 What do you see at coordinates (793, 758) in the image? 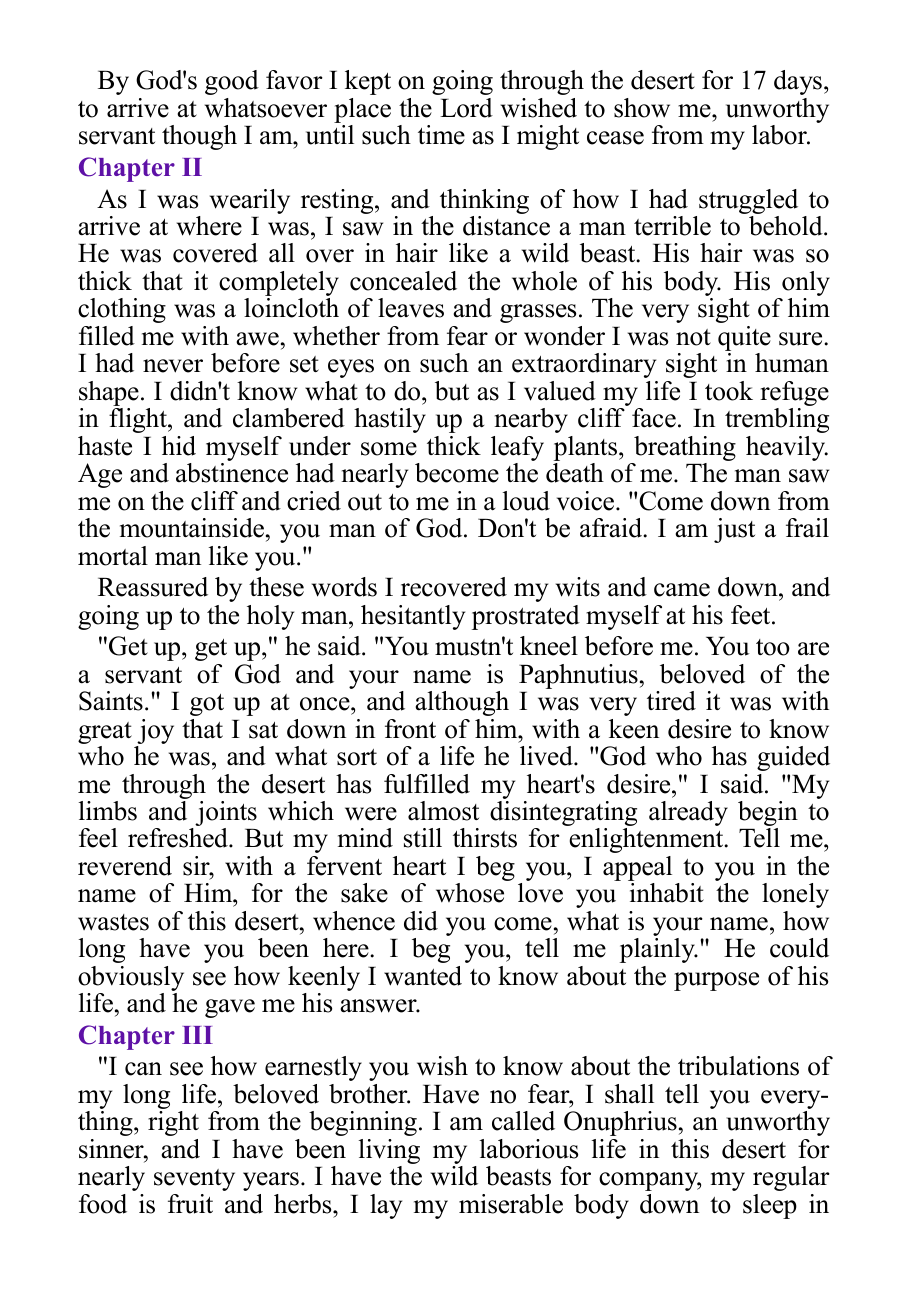
I see `guided` at bounding box center [793, 758].
